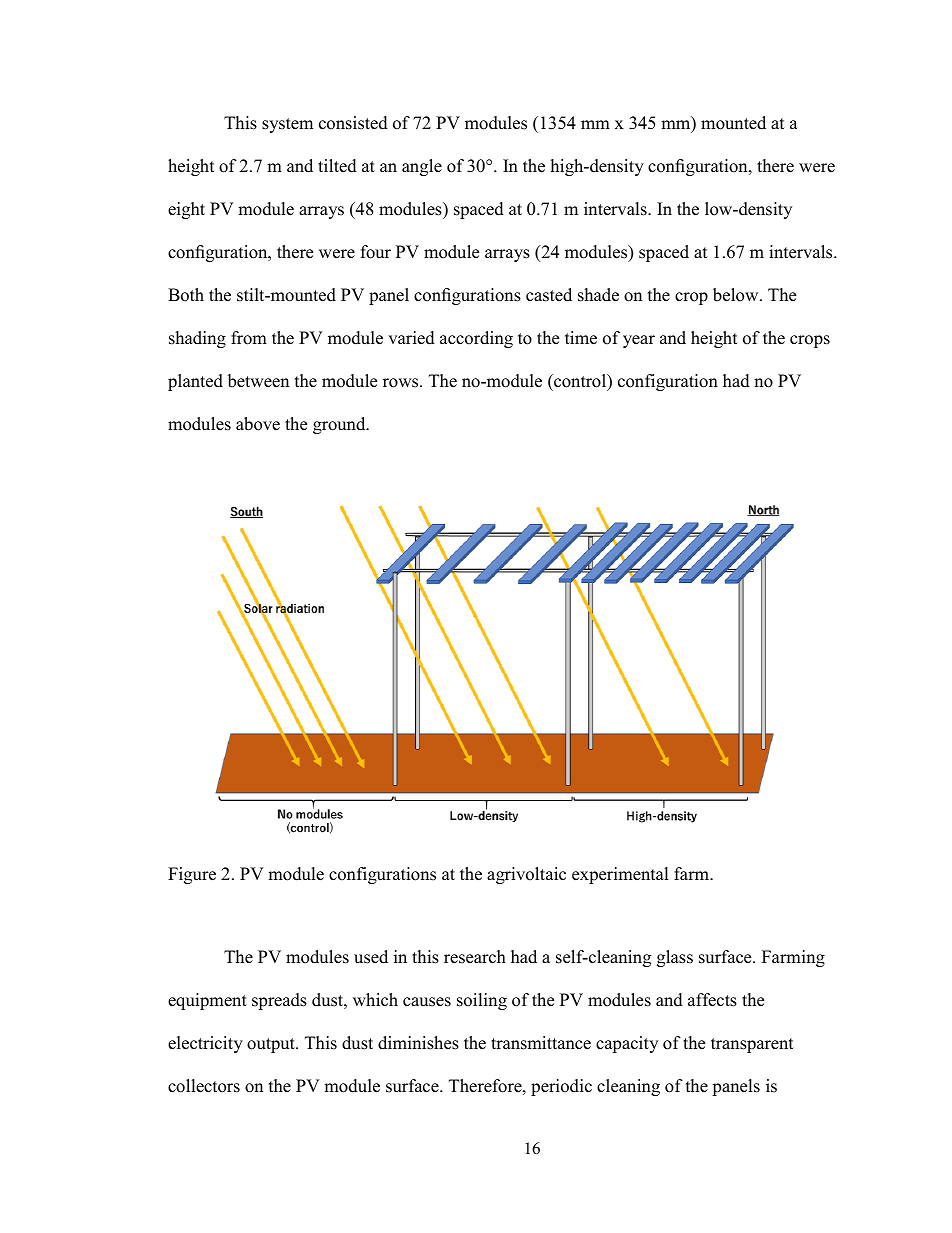  I want to click on output, so click(272, 1045).
